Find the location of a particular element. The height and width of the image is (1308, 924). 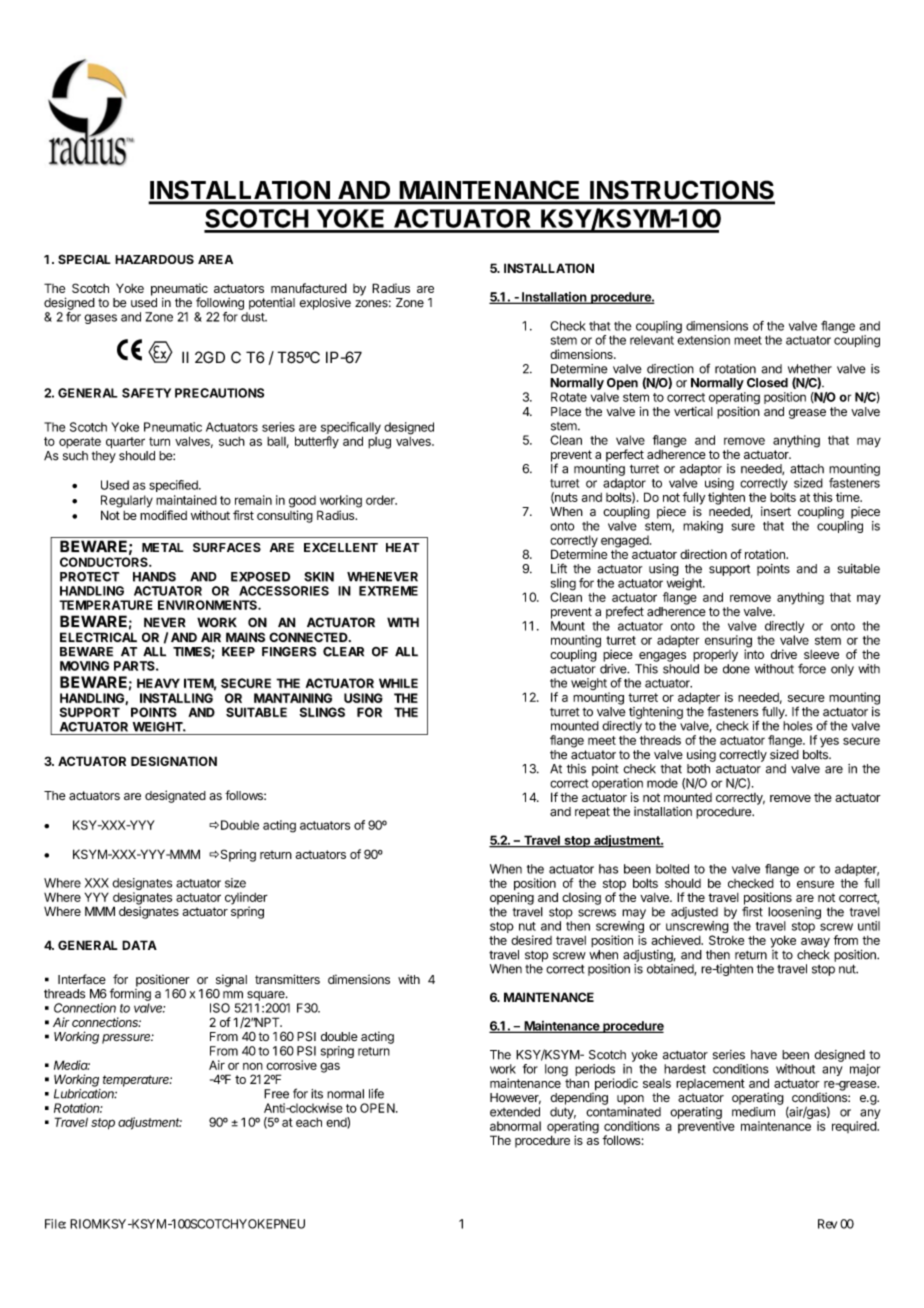

explosive is located at coordinates (325, 303).
